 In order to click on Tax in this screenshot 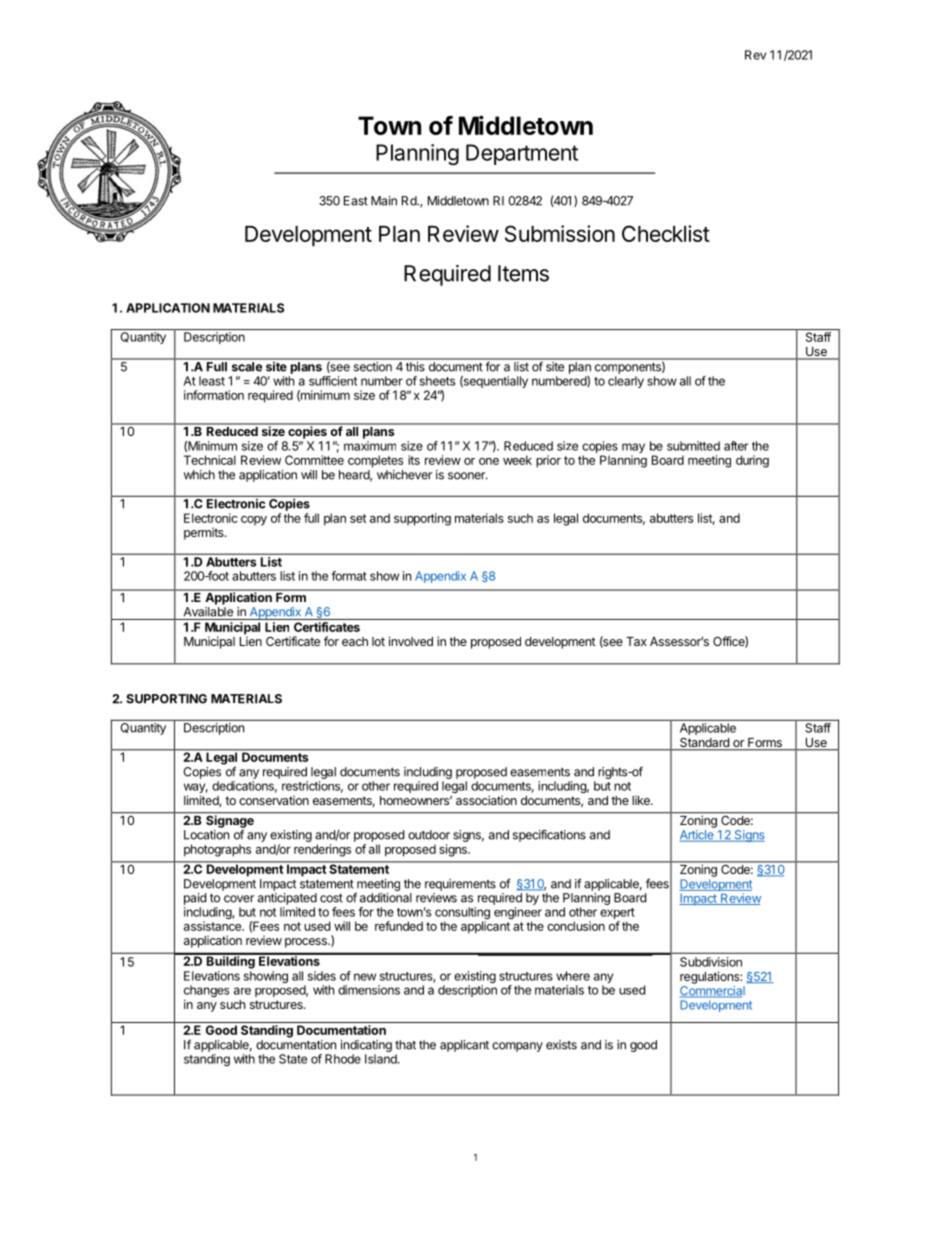, I will do `click(636, 641)`.
